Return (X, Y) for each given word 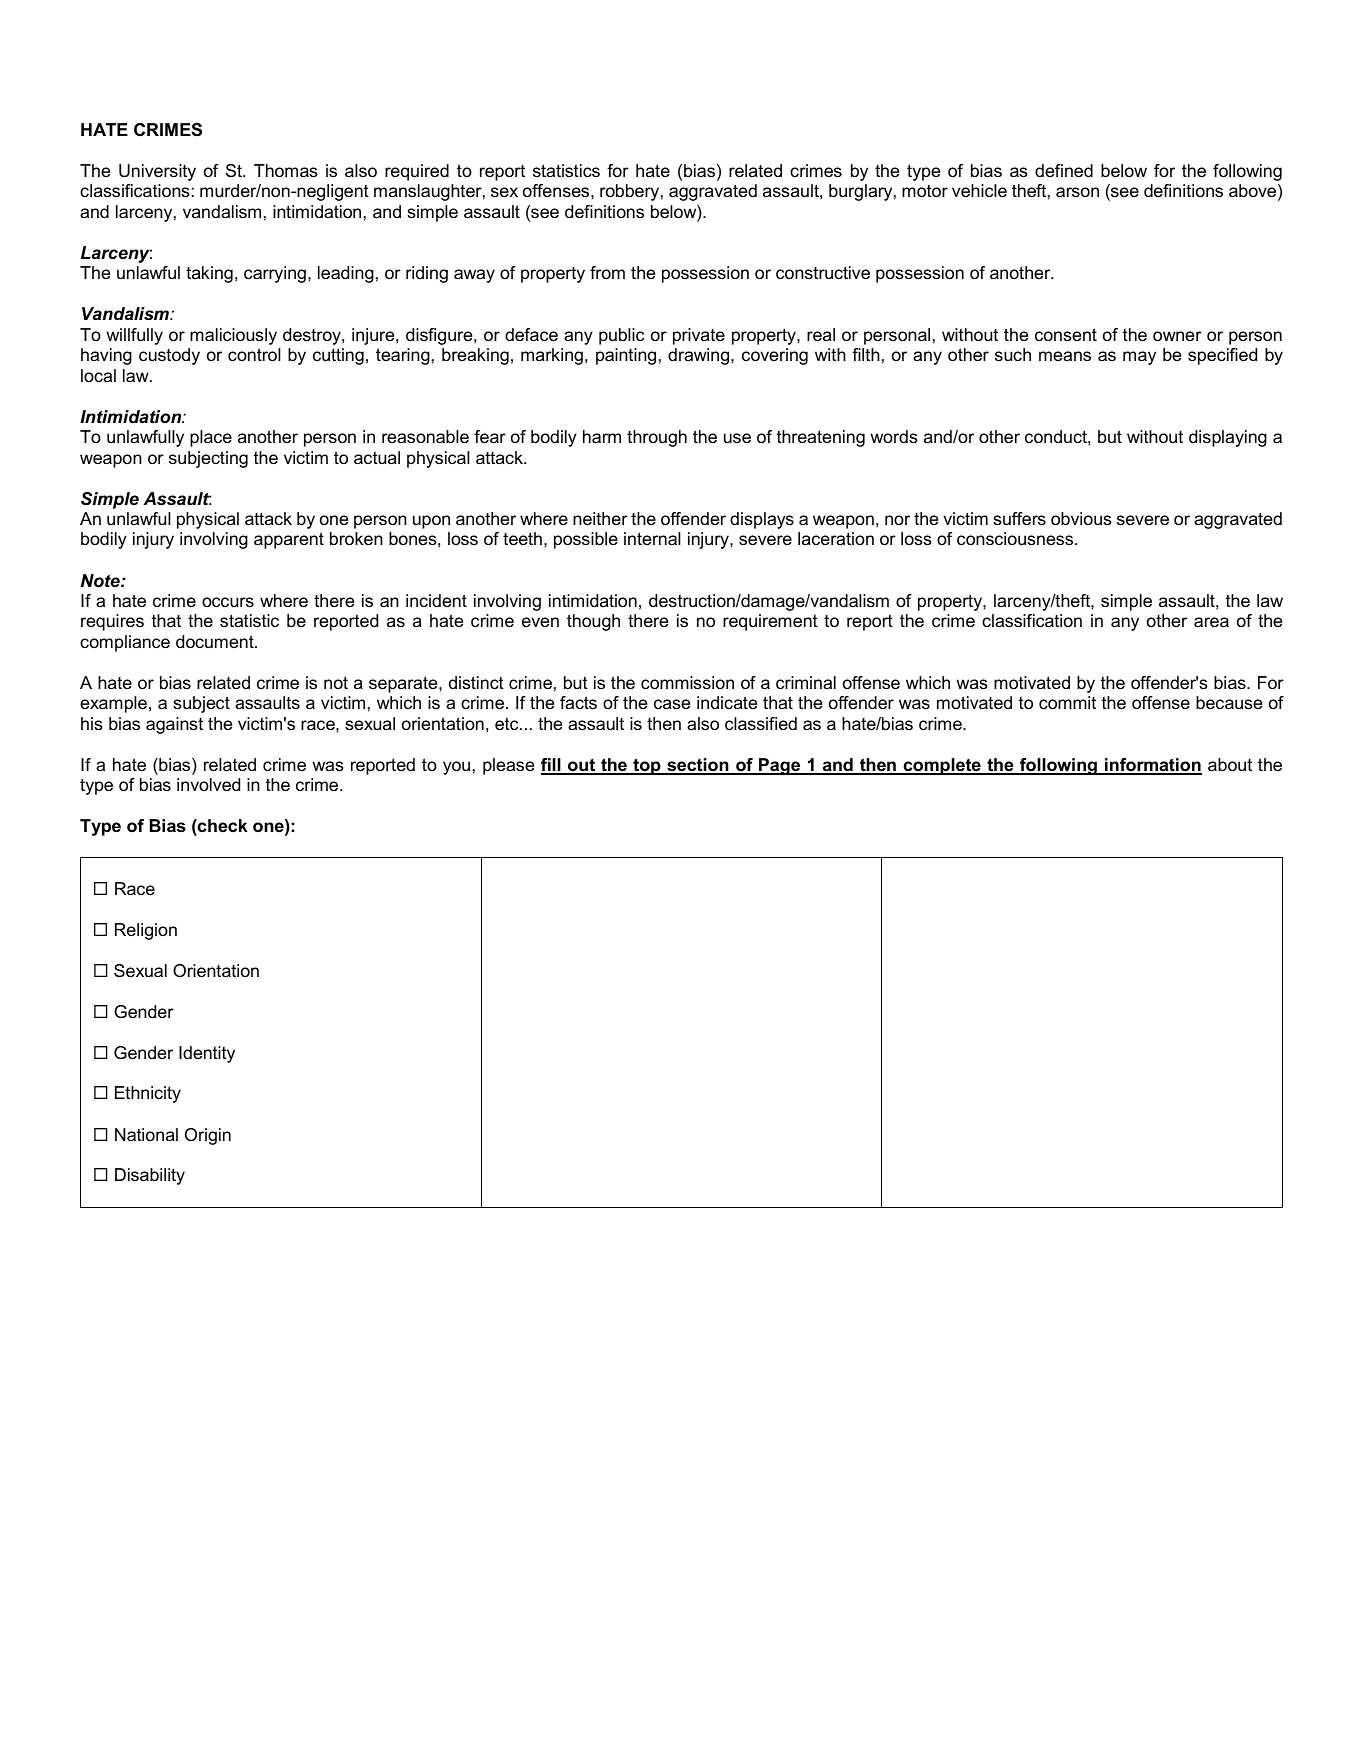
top (647, 766)
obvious (1081, 519)
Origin (208, 1136)
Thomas (286, 171)
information (1152, 766)
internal (652, 538)
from (607, 272)
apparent (289, 540)
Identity (207, 1054)
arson (1077, 192)
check (222, 825)
